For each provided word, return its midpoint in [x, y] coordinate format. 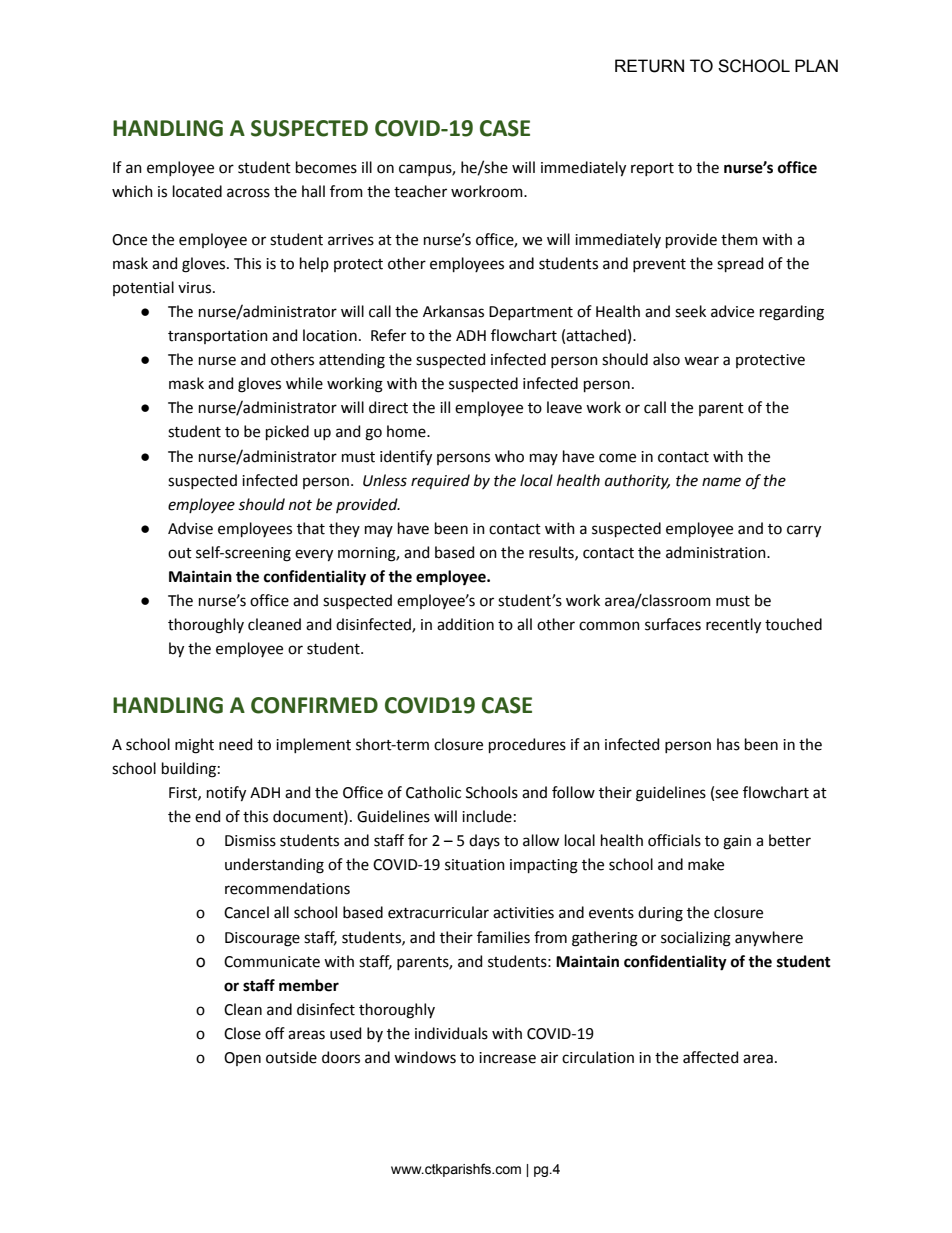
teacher [420, 191]
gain [737, 842]
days [484, 841]
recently [733, 626]
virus [196, 288]
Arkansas [453, 311]
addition [465, 624]
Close [242, 1033]
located [197, 191]
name [721, 482]
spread [740, 264]
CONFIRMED [314, 705]
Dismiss [250, 841]
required [440, 481]
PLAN [816, 65]
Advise [190, 528]
